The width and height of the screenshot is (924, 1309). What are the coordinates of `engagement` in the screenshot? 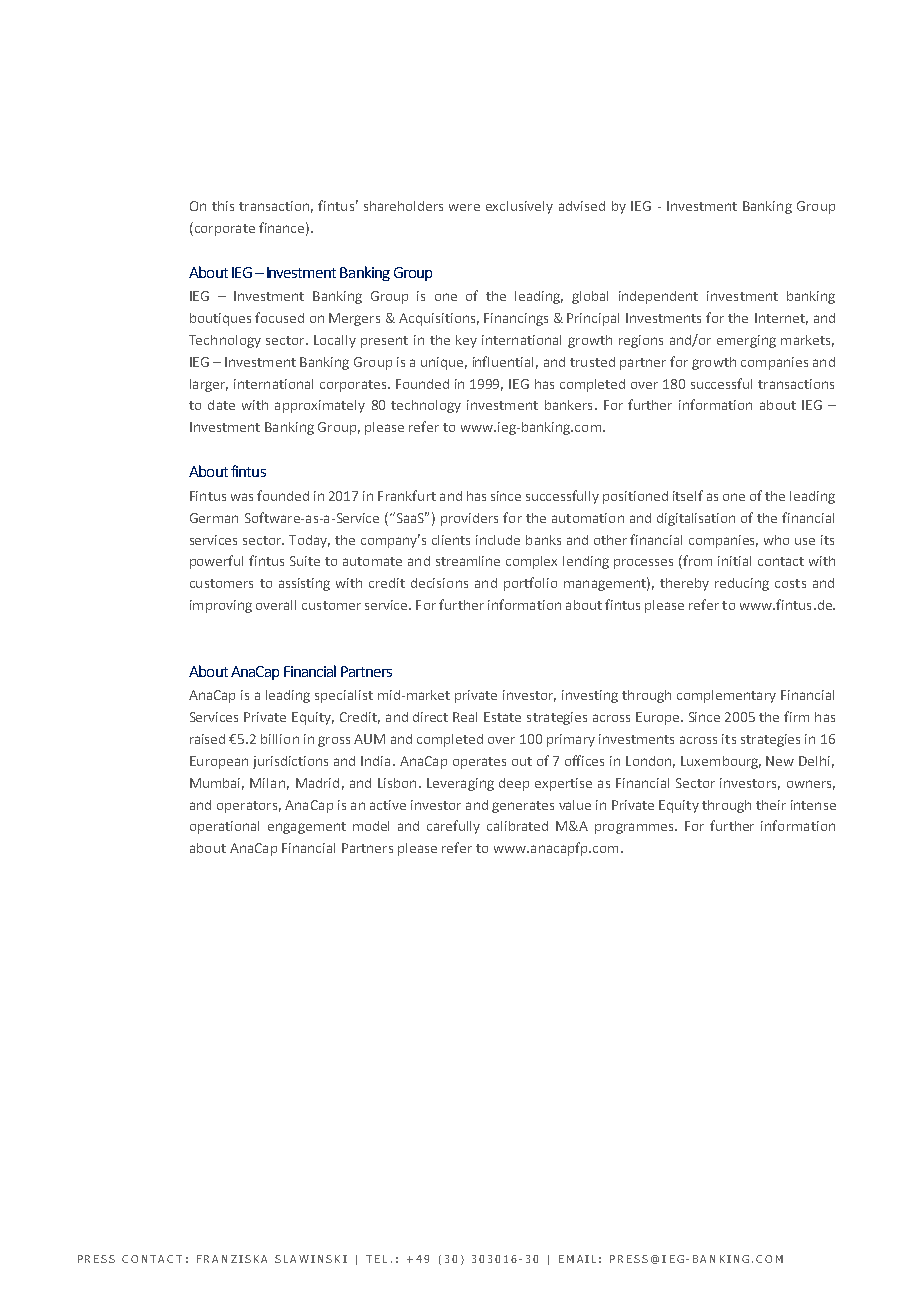 It's located at (307, 828).
